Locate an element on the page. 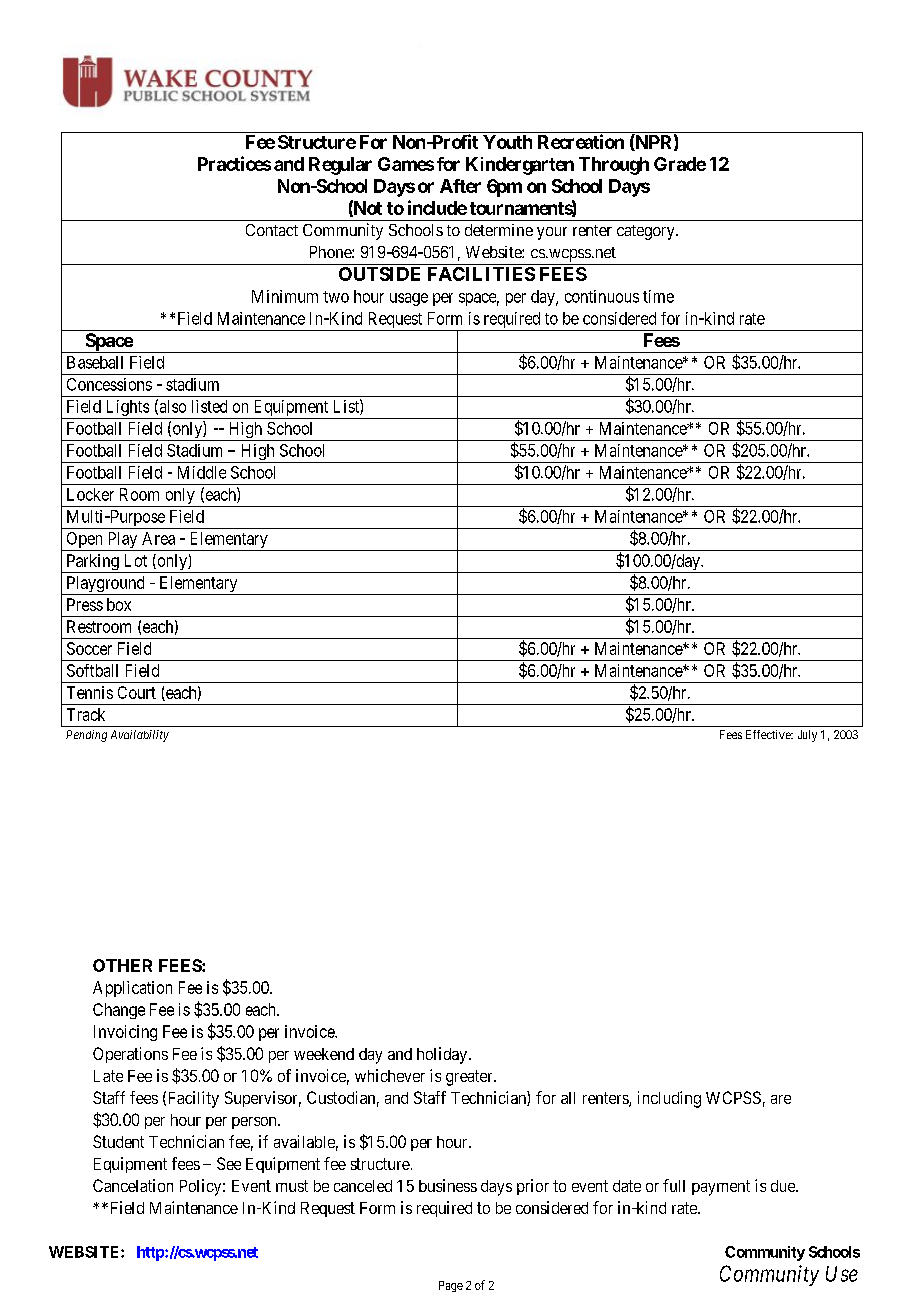  Contact is located at coordinates (272, 230).
